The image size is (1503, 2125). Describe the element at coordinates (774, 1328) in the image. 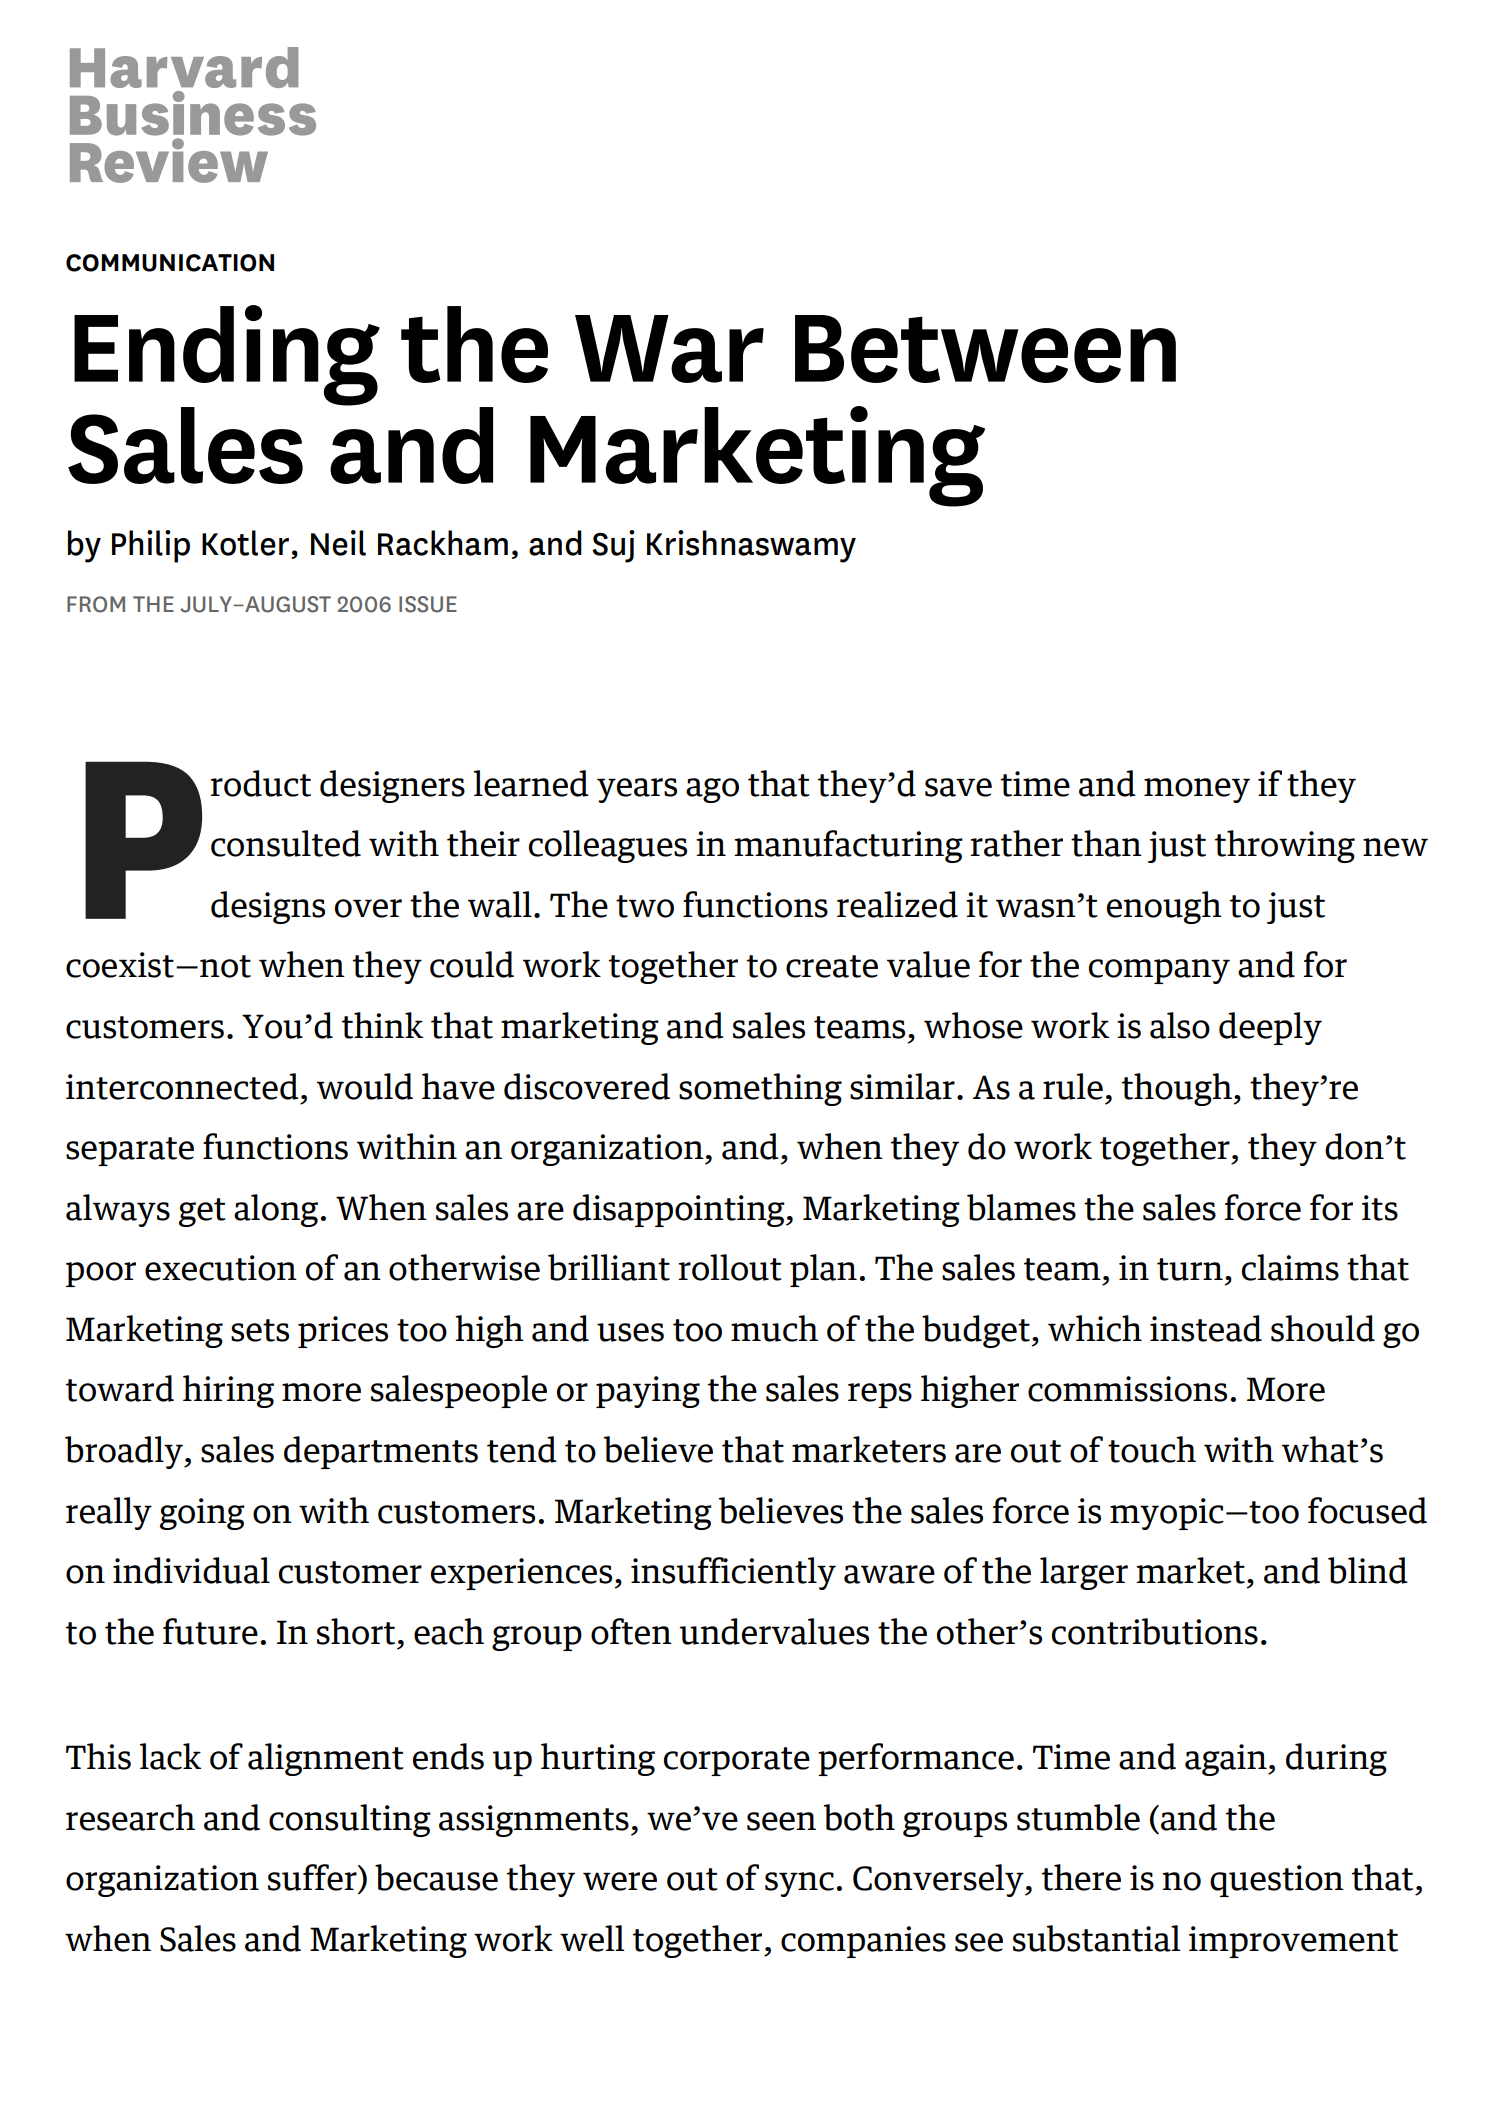

I see `much` at that location.
